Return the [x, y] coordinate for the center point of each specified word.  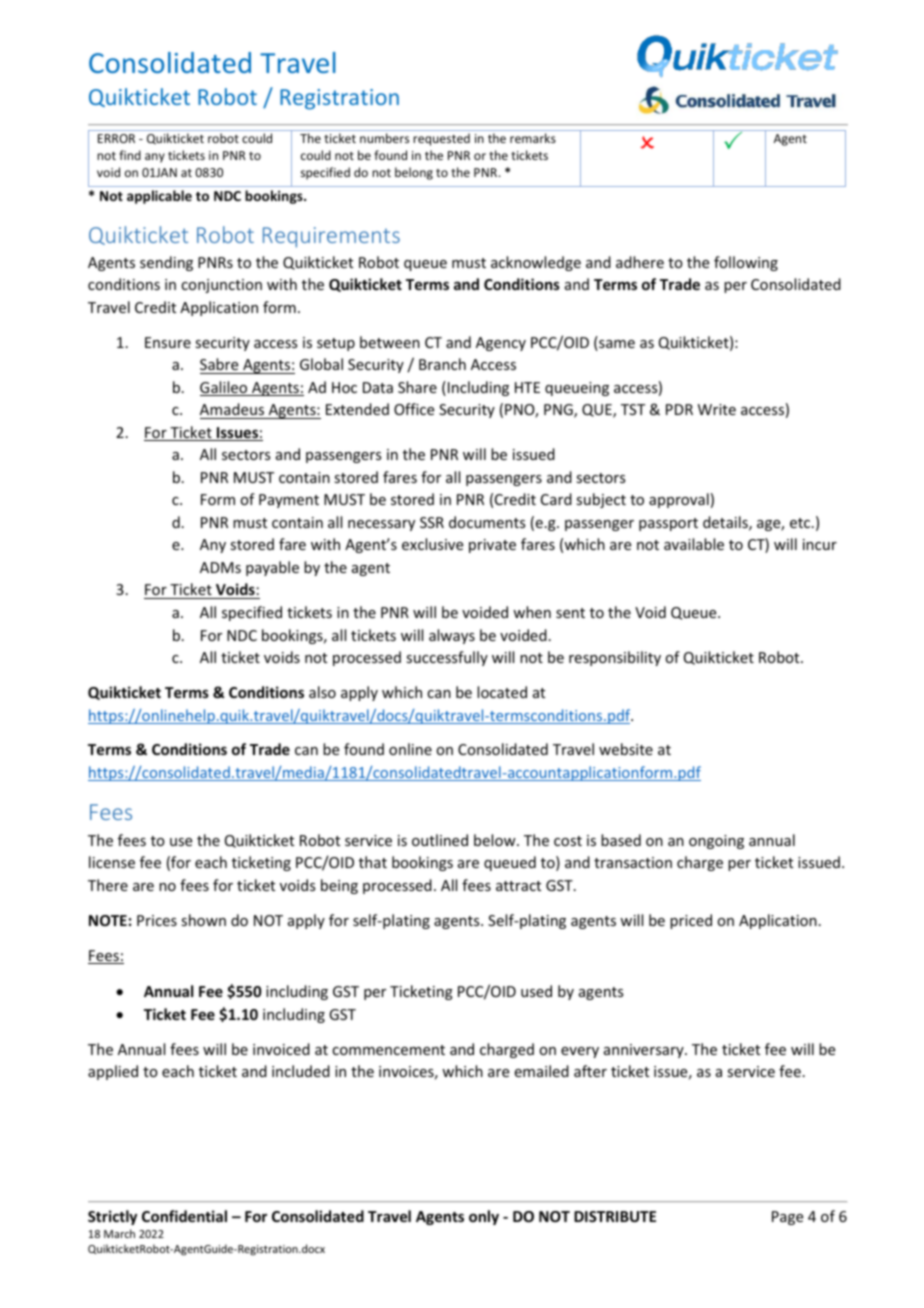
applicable [159, 197]
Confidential [184, 1216]
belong [414, 173]
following [746, 263]
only [484, 1217]
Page [787, 1218]
